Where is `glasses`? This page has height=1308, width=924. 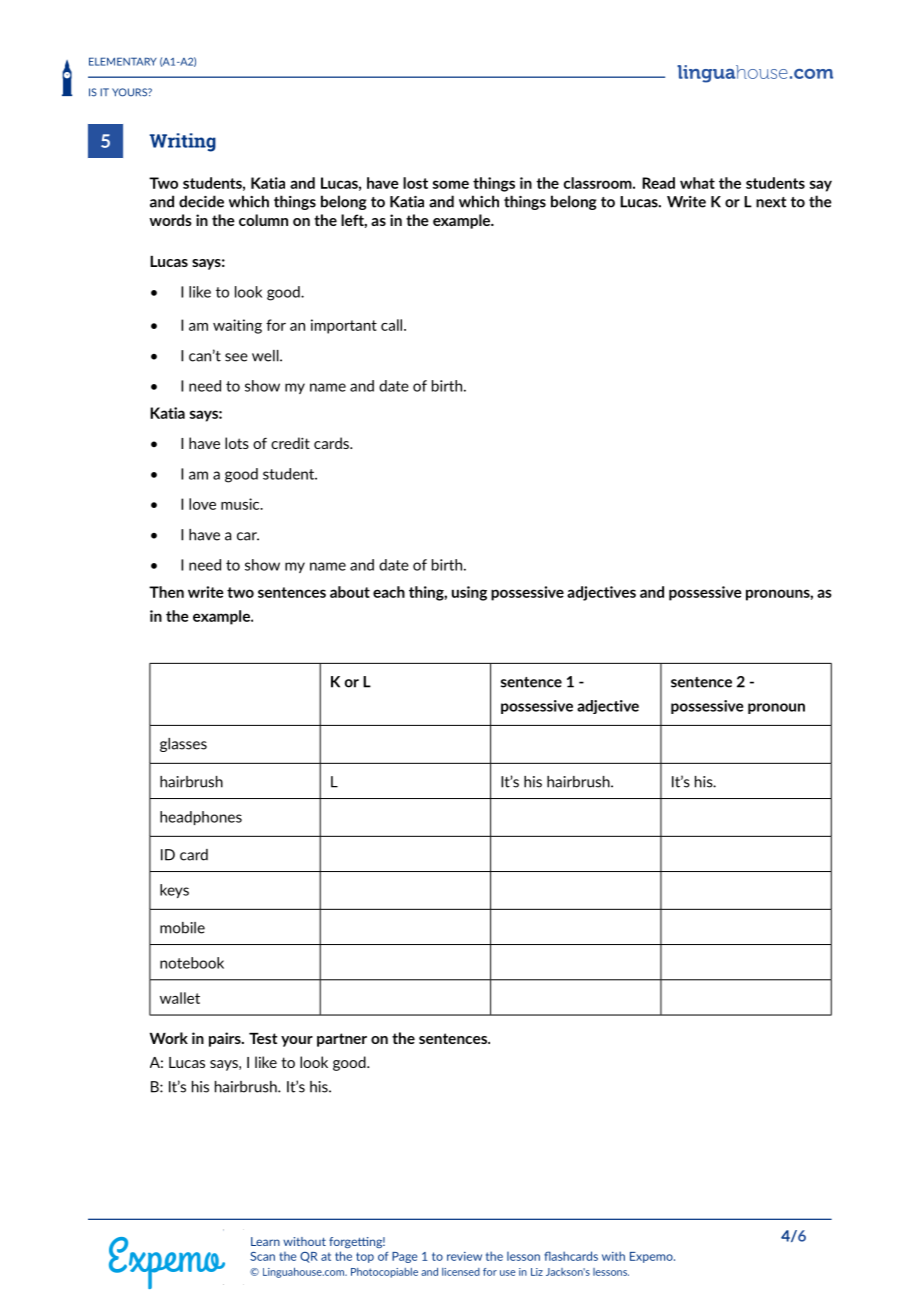 glasses is located at coordinates (183, 745).
